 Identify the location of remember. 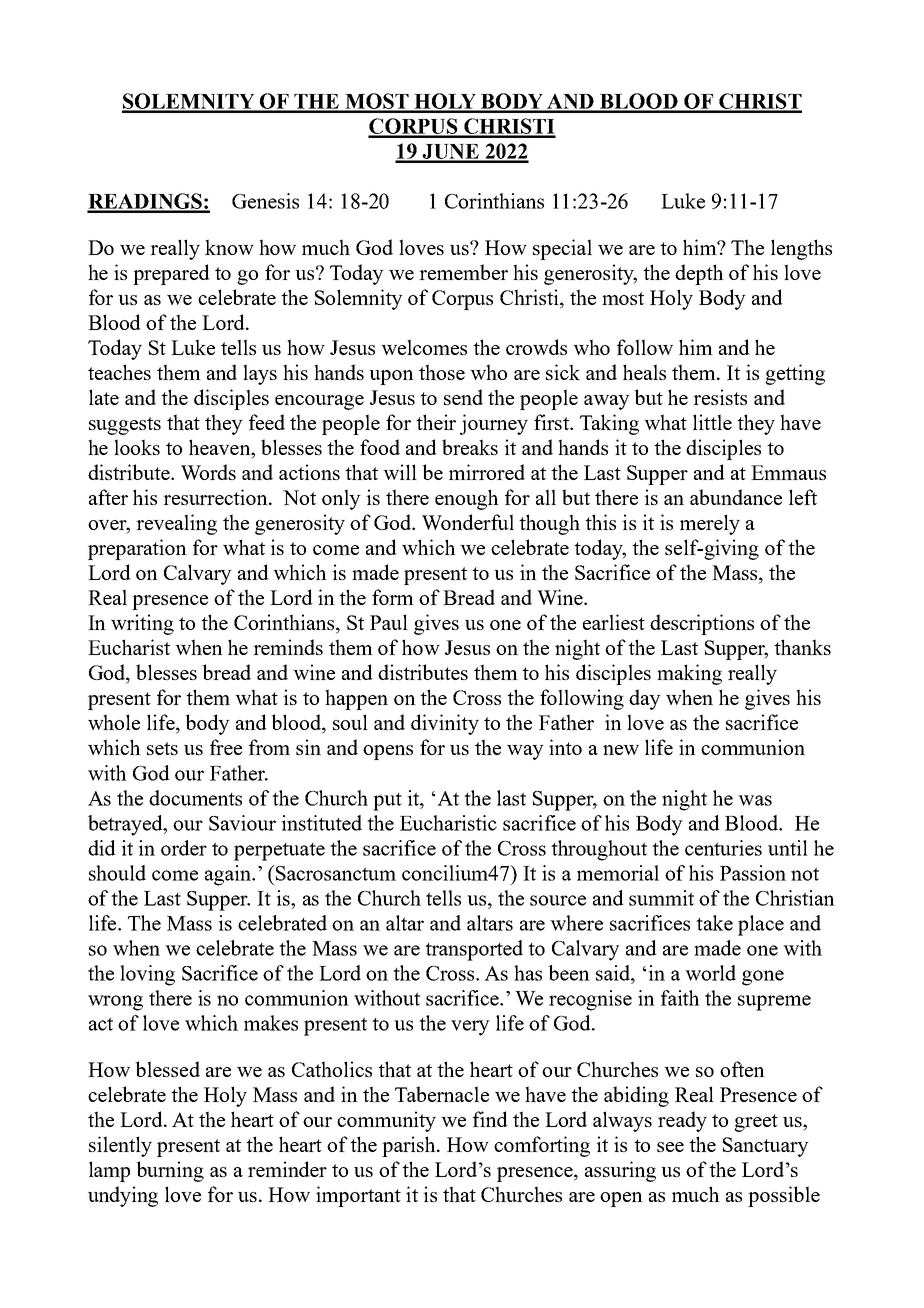
(463, 272).
